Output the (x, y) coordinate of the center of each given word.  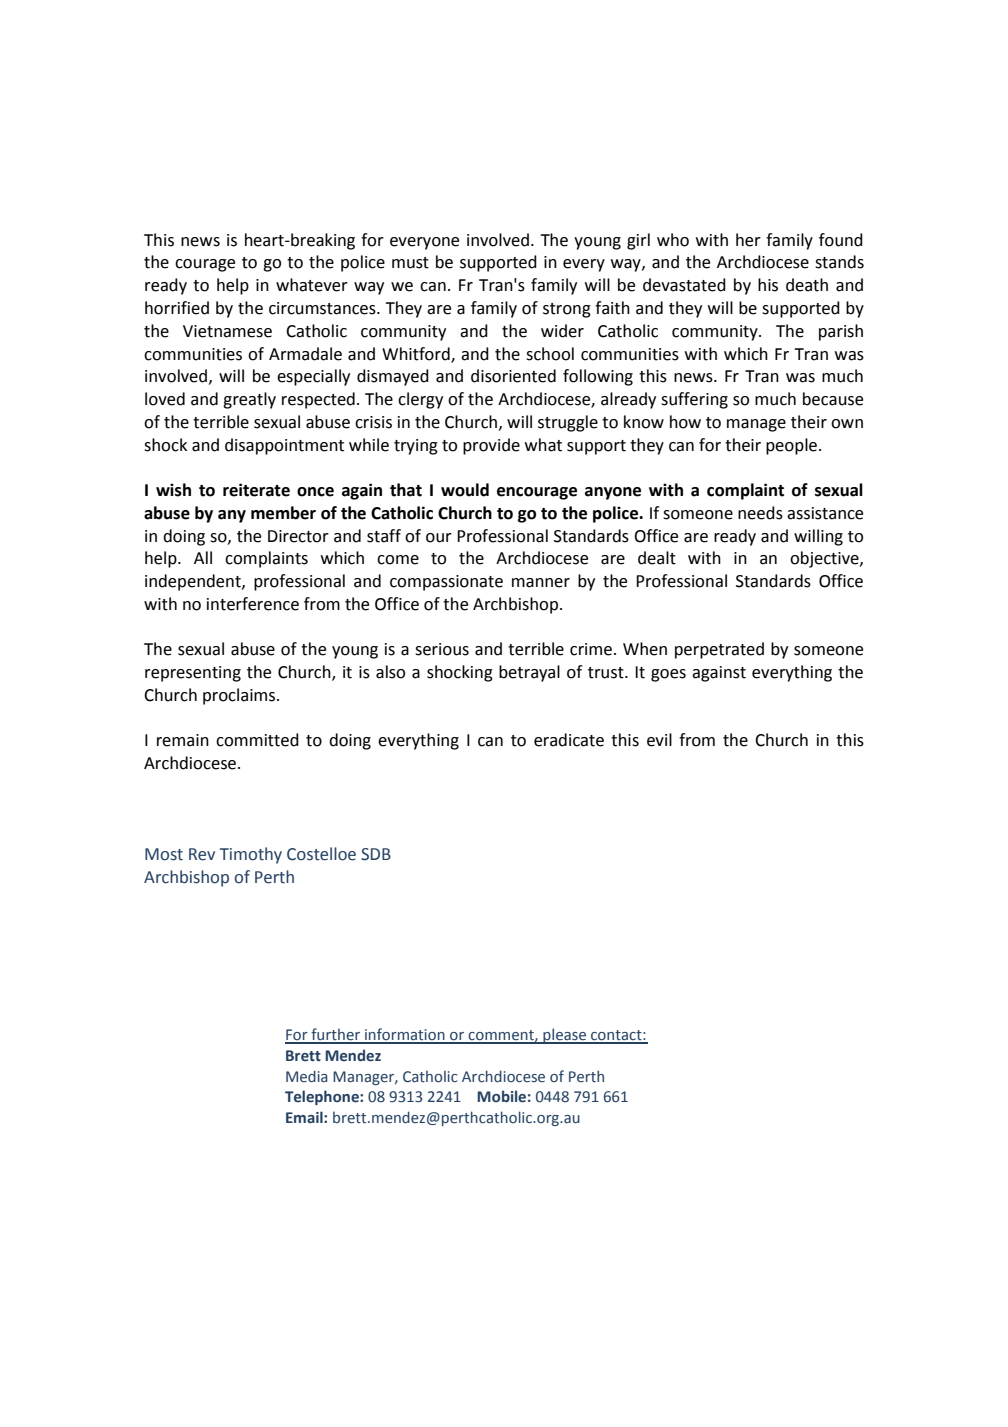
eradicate (569, 740)
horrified (177, 308)
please (564, 1036)
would (465, 490)
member (283, 513)
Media (307, 1076)
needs (760, 513)
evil (659, 740)
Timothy (251, 855)
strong (567, 310)
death (807, 285)
